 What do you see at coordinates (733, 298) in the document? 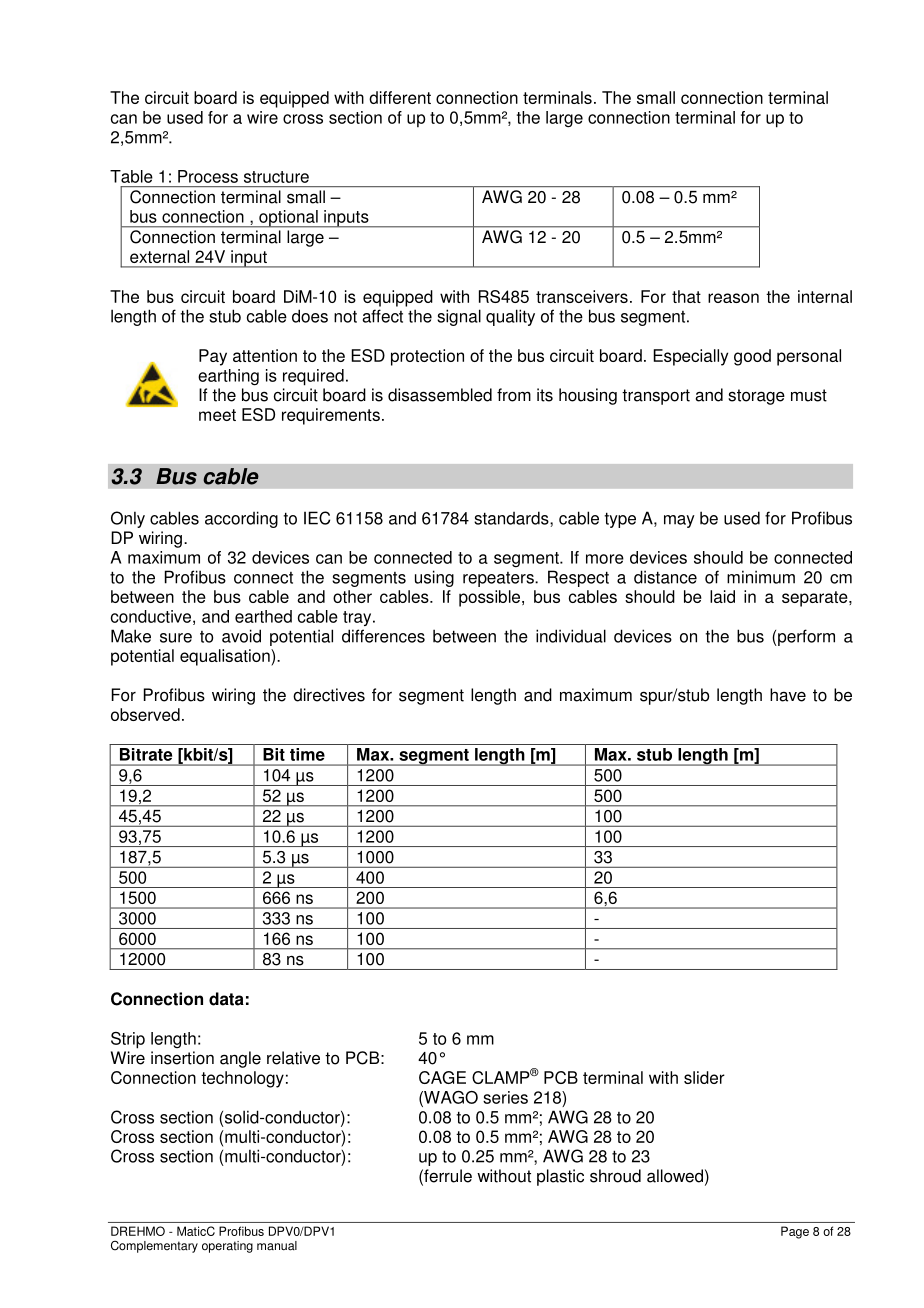
I see `reason` at bounding box center [733, 298].
